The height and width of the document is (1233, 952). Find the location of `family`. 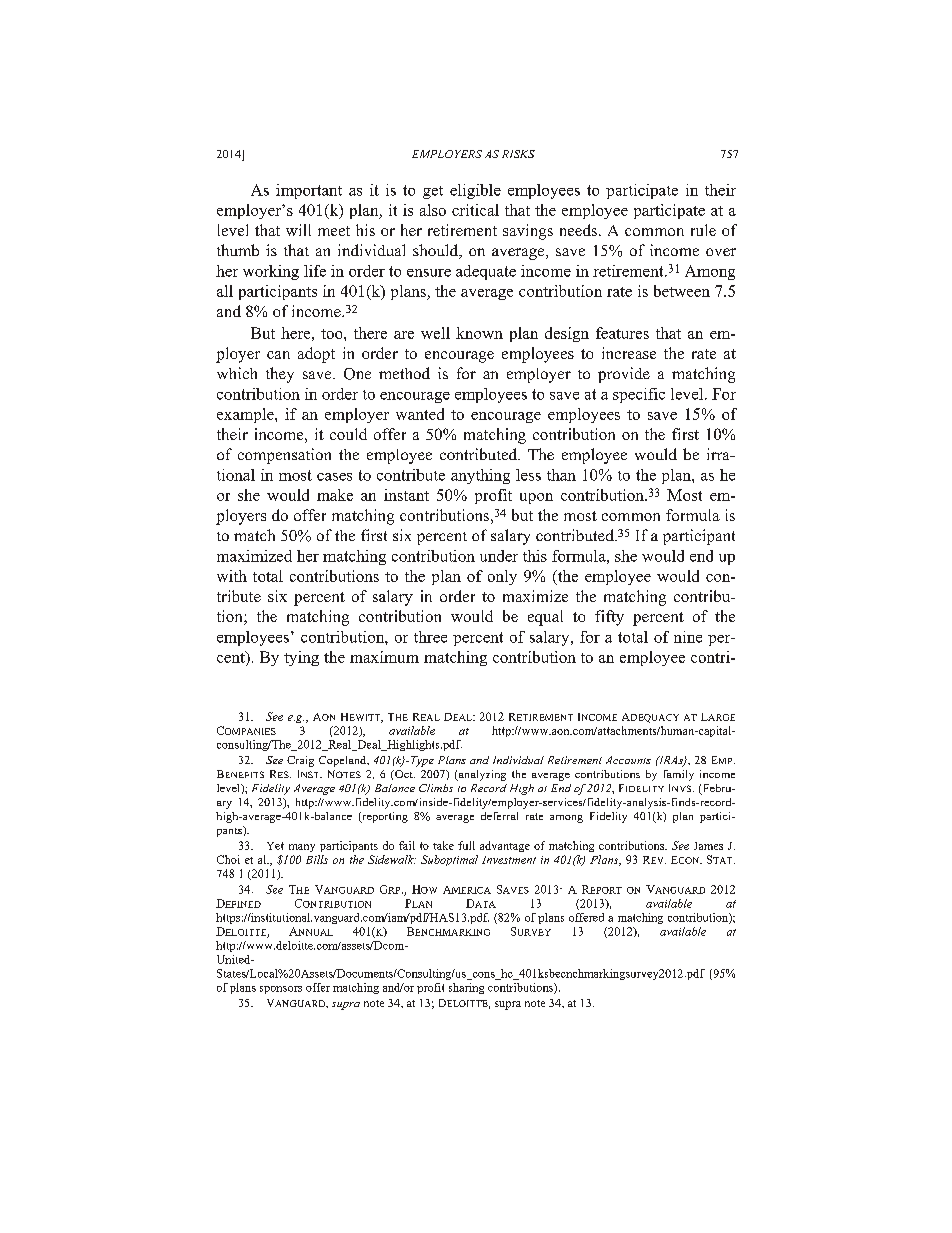

family is located at coordinates (679, 775).
